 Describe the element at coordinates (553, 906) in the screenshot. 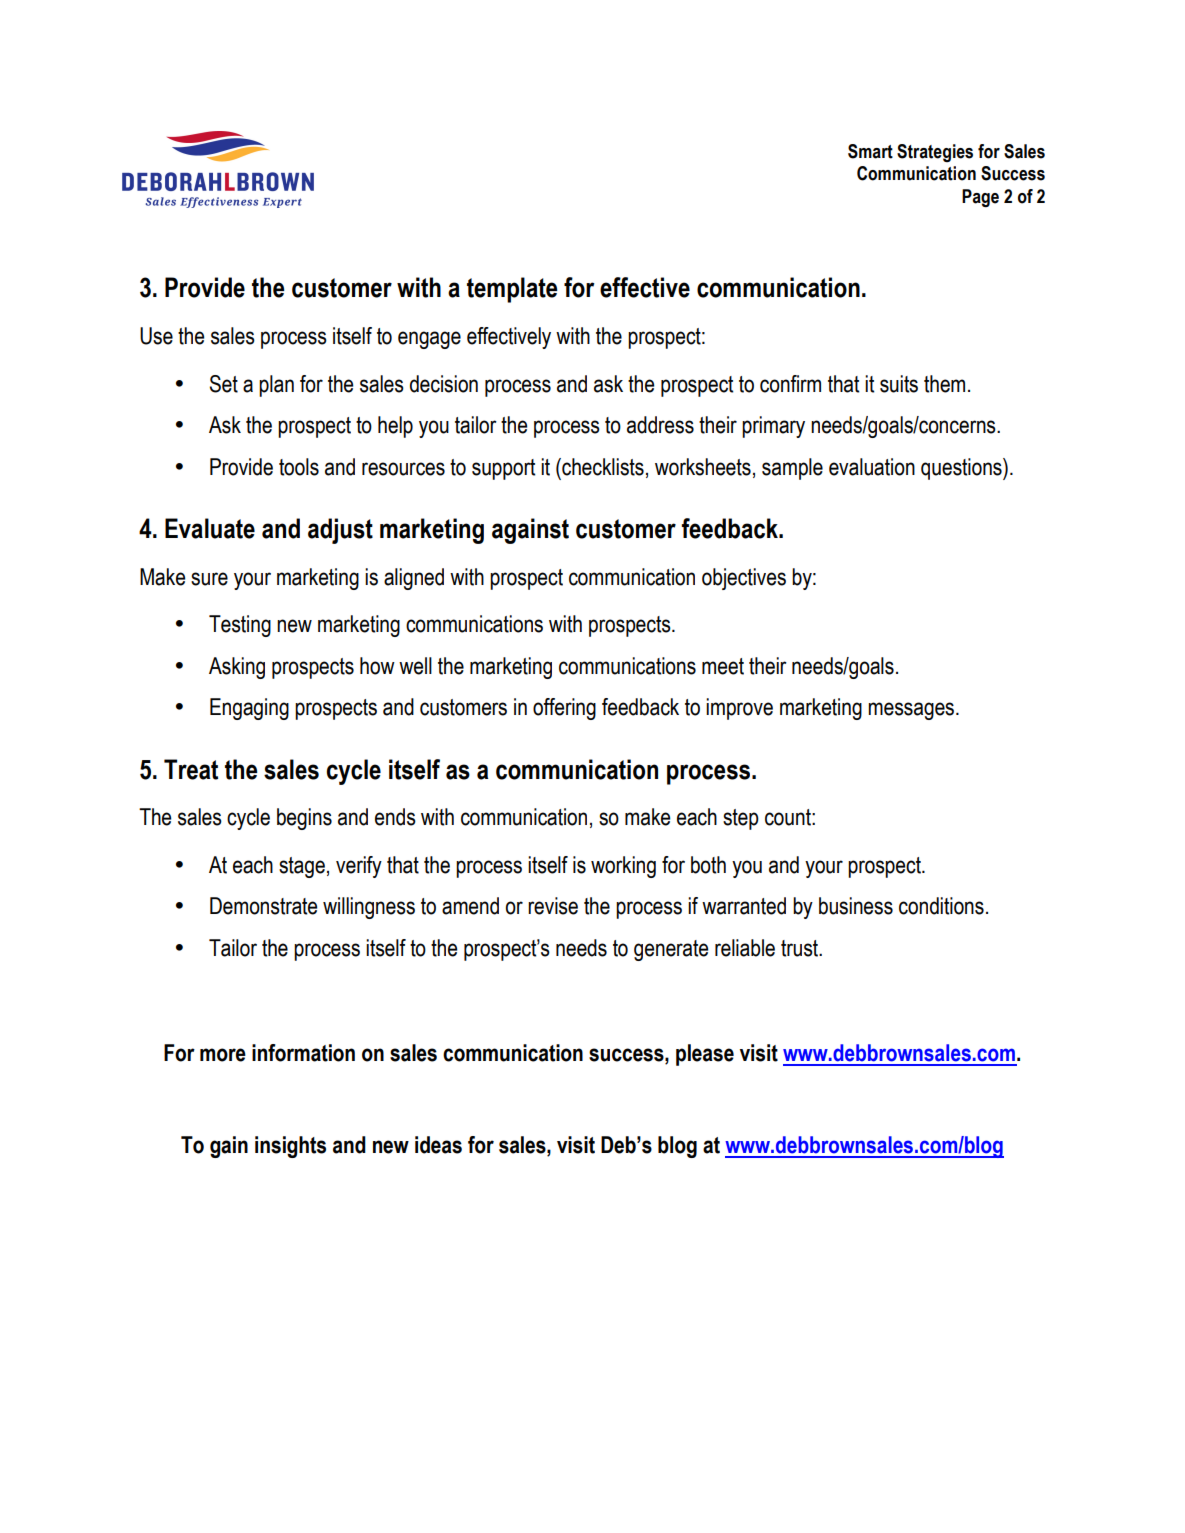

I see `revise` at that location.
